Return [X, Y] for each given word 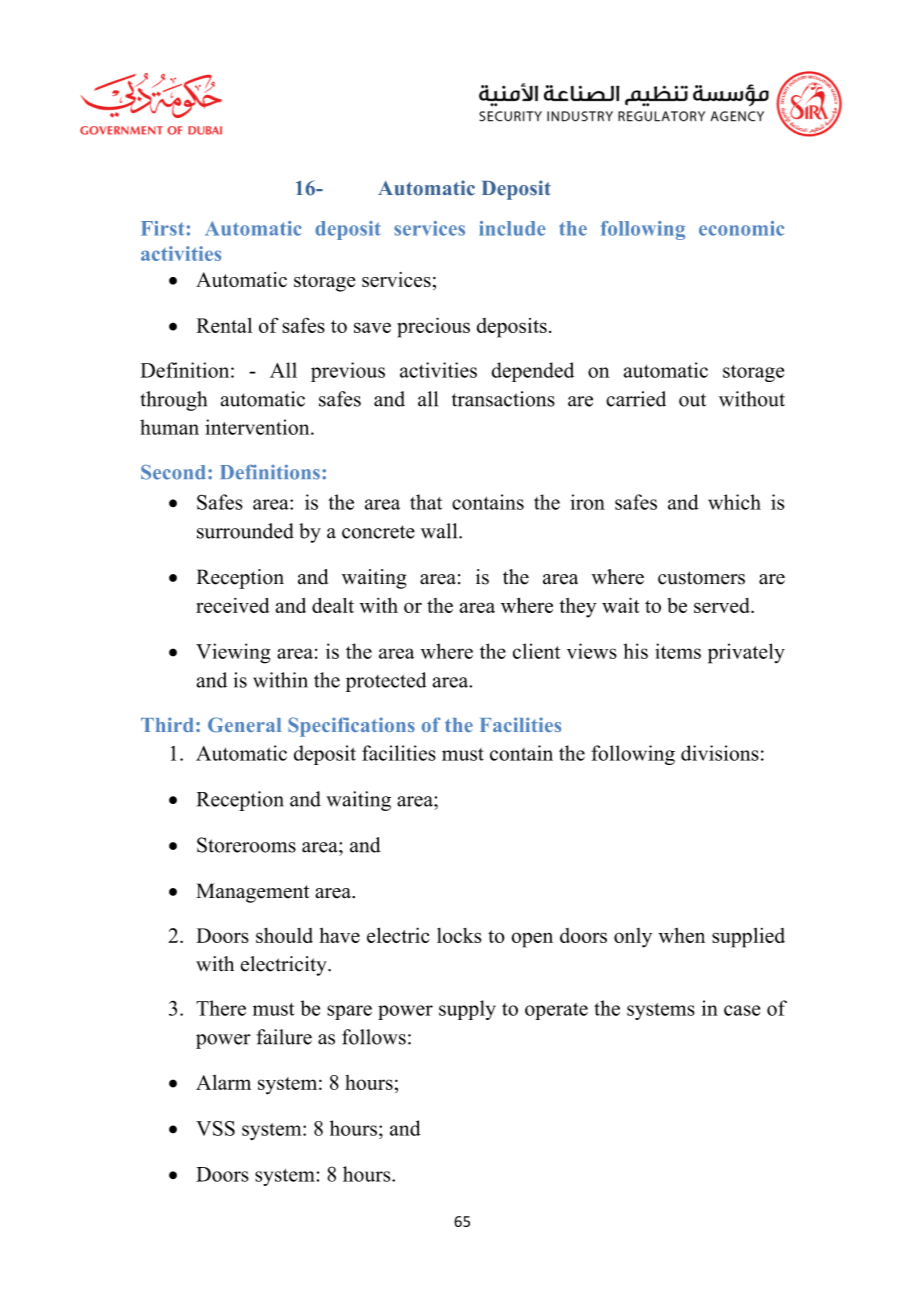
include [512, 228]
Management [252, 893]
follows [374, 1037]
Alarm [223, 1082]
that [426, 502]
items [678, 651]
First [162, 228]
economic [741, 228]
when [681, 935]
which [734, 502]
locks [459, 935]
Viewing [233, 653]
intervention [258, 427]
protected [386, 682]
